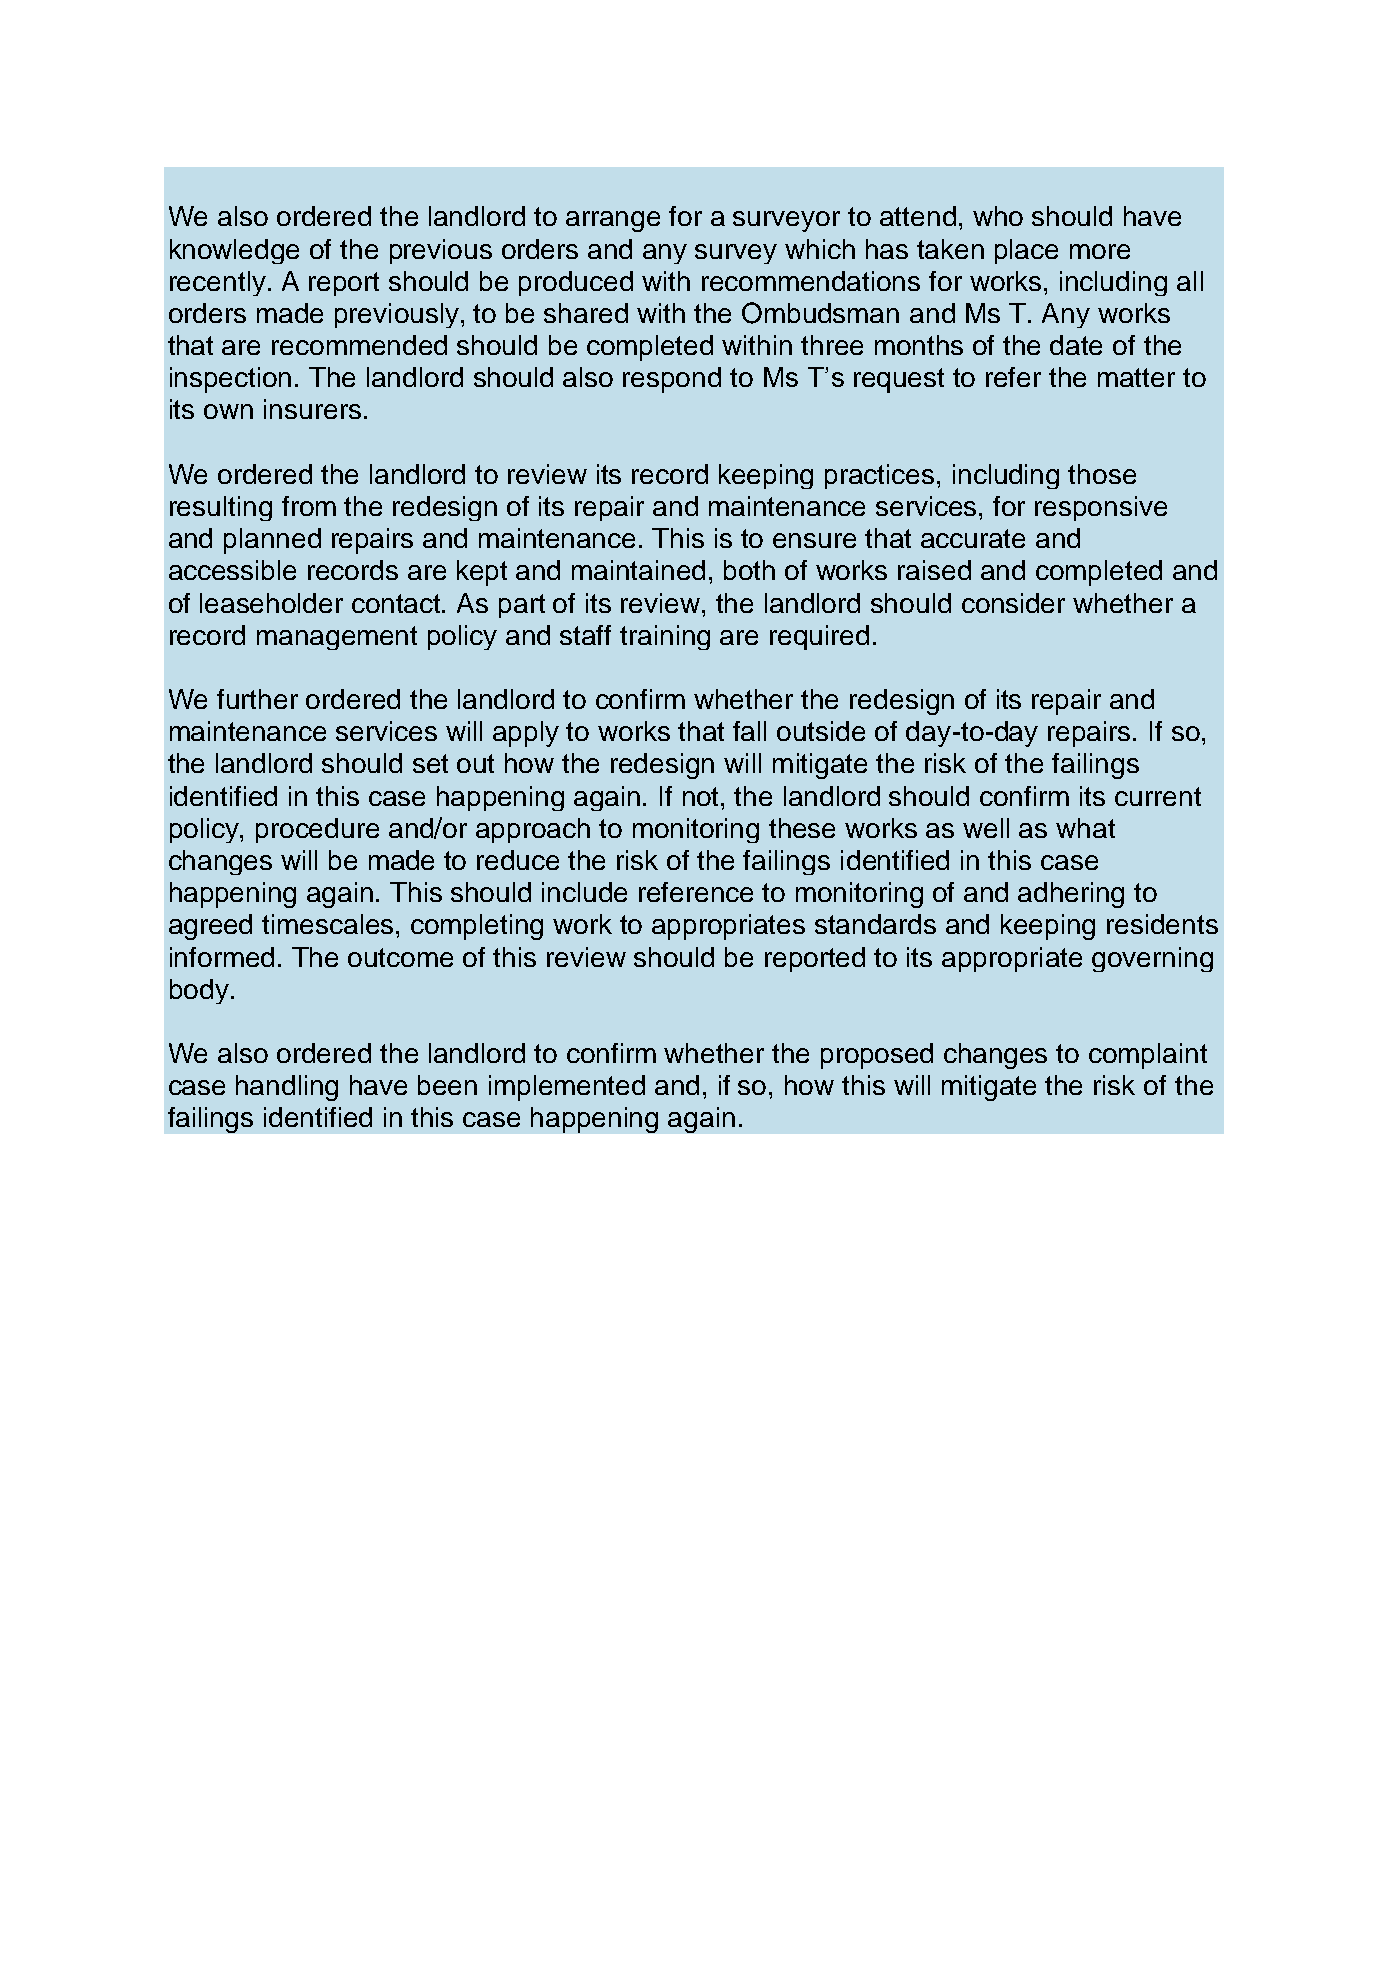 Image resolution: width=1388 pixels, height=1963 pixels. What do you see at coordinates (1026, 251) in the screenshot?
I see `place` at bounding box center [1026, 251].
